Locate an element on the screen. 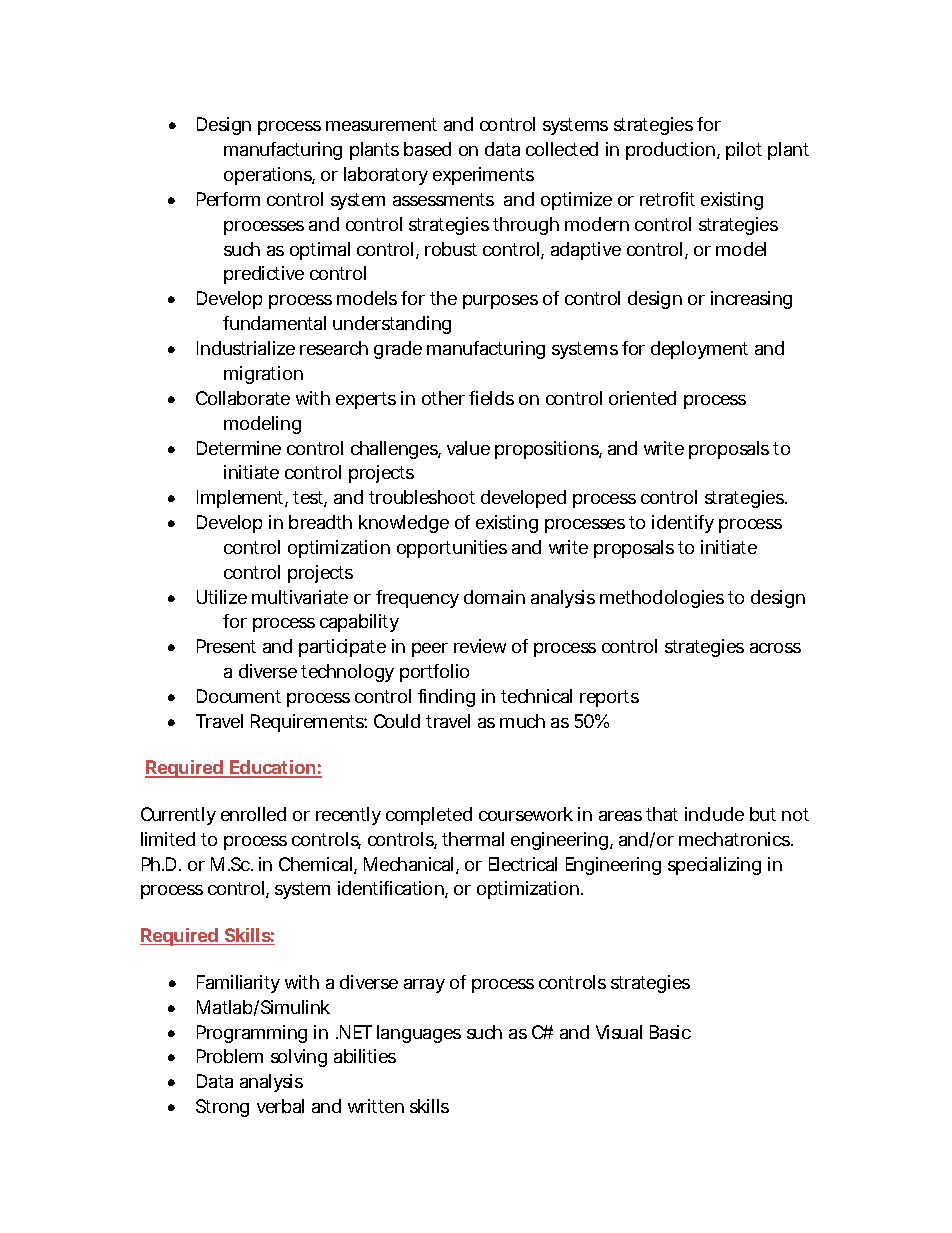 The height and width of the screenshot is (1233, 952). opportunities is located at coordinates (452, 549).
